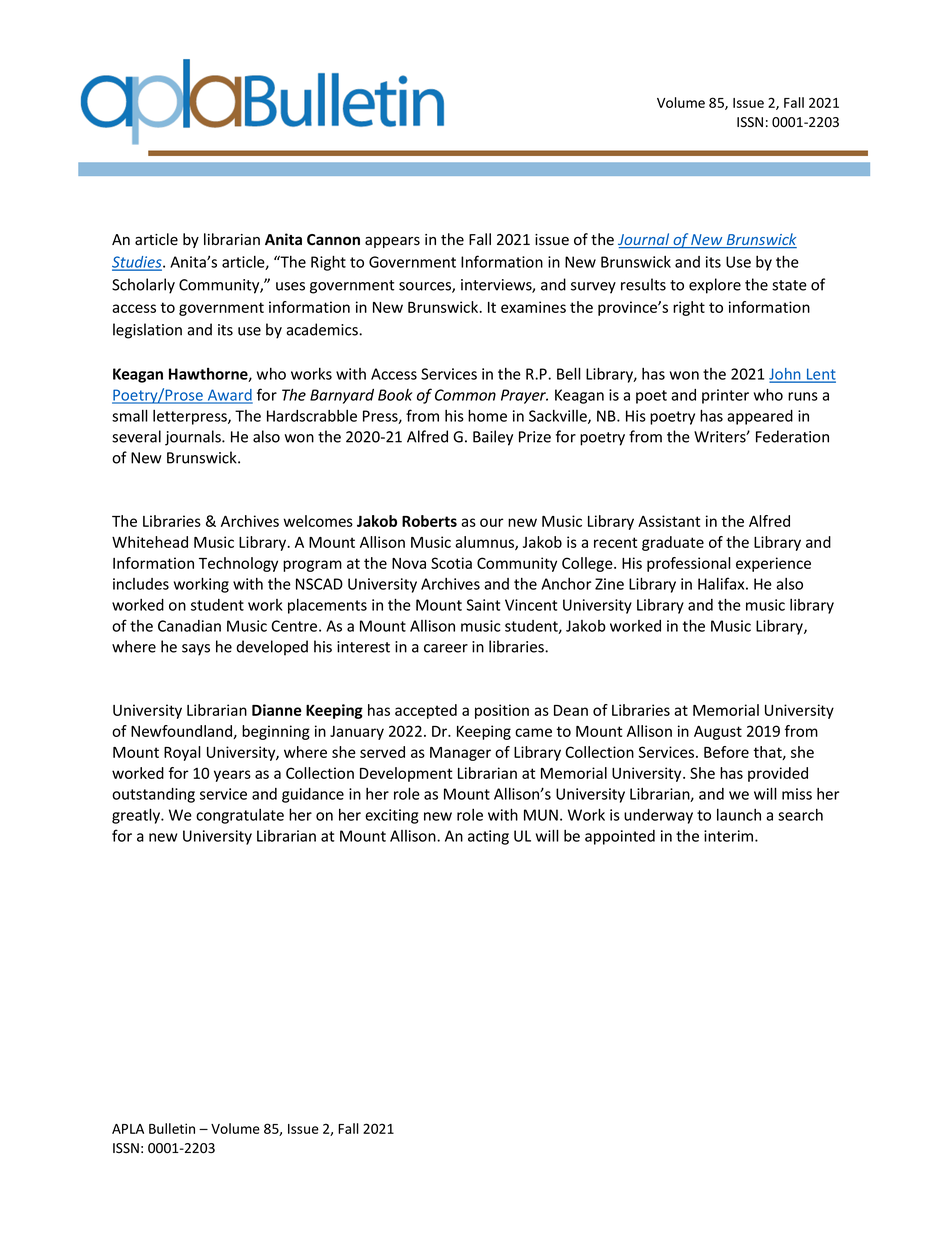 This screenshot has height=1233, width=952. I want to click on explore, so click(715, 286).
